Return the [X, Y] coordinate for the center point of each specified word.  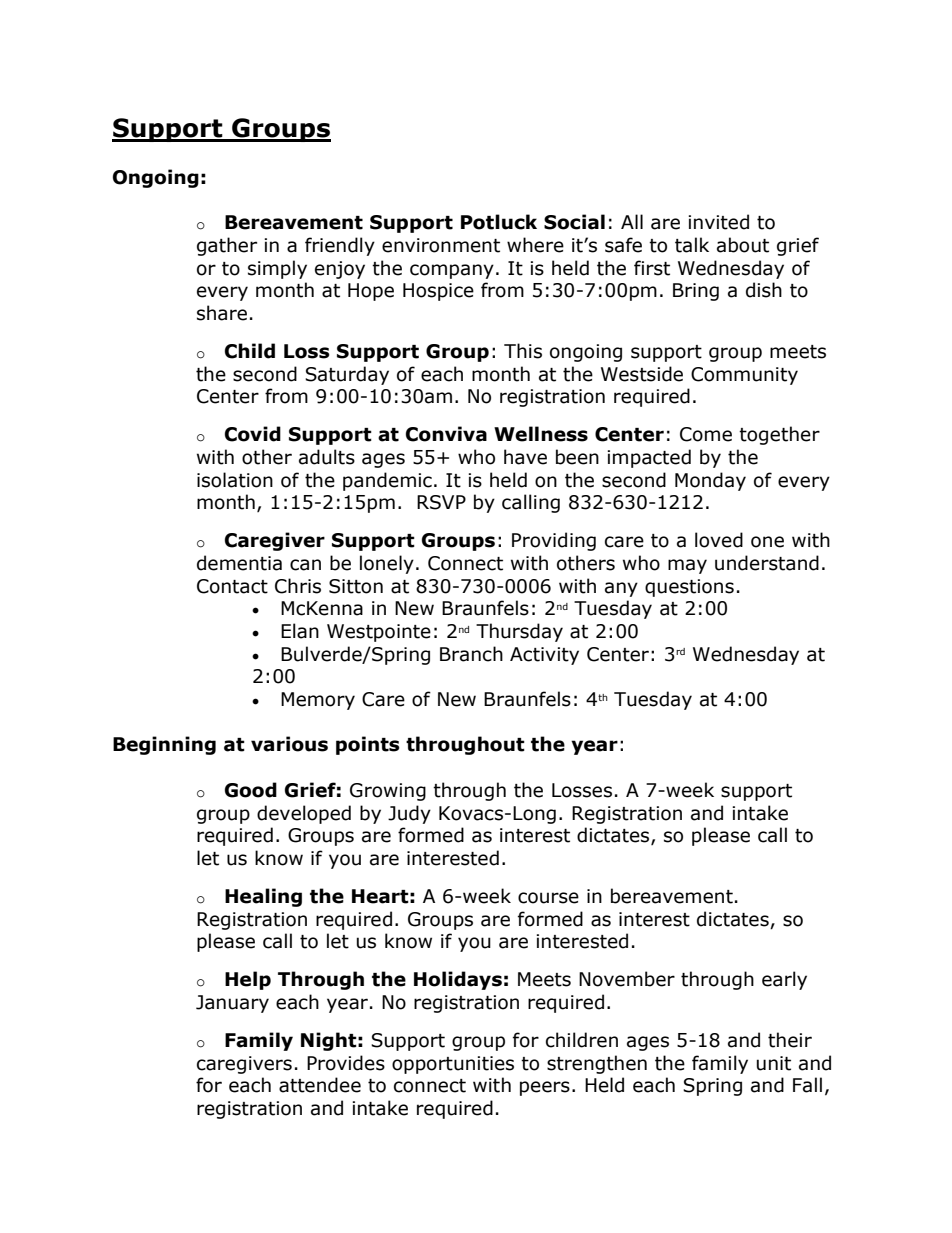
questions [689, 588]
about [743, 245]
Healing [263, 897]
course [548, 898]
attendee [320, 1085]
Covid [253, 434]
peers [545, 1088]
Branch [471, 654]
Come [706, 434]
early [784, 980]
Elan [300, 631]
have [525, 457]
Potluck [499, 222]
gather [227, 246]
